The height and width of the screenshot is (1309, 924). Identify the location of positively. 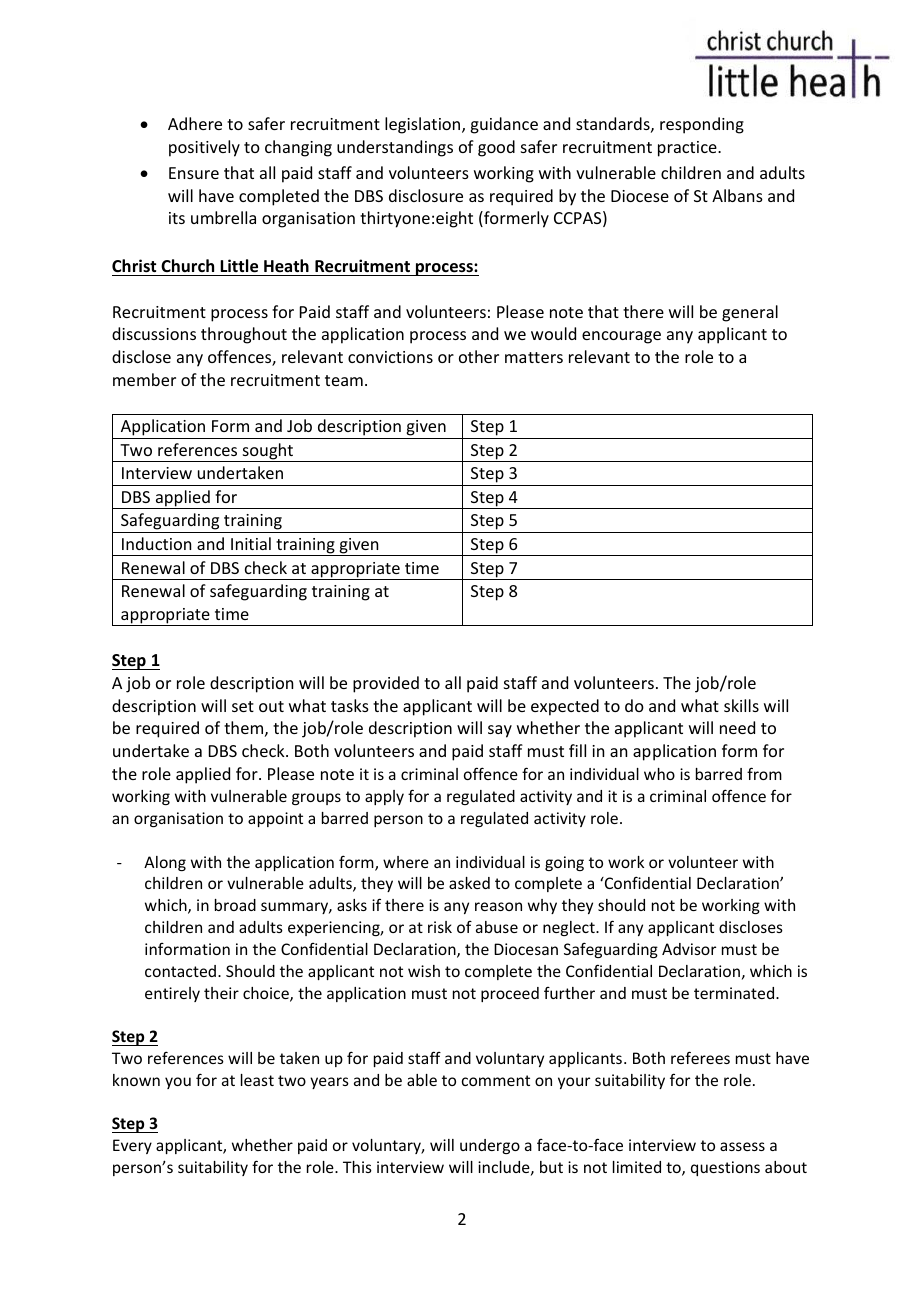
(204, 148).
